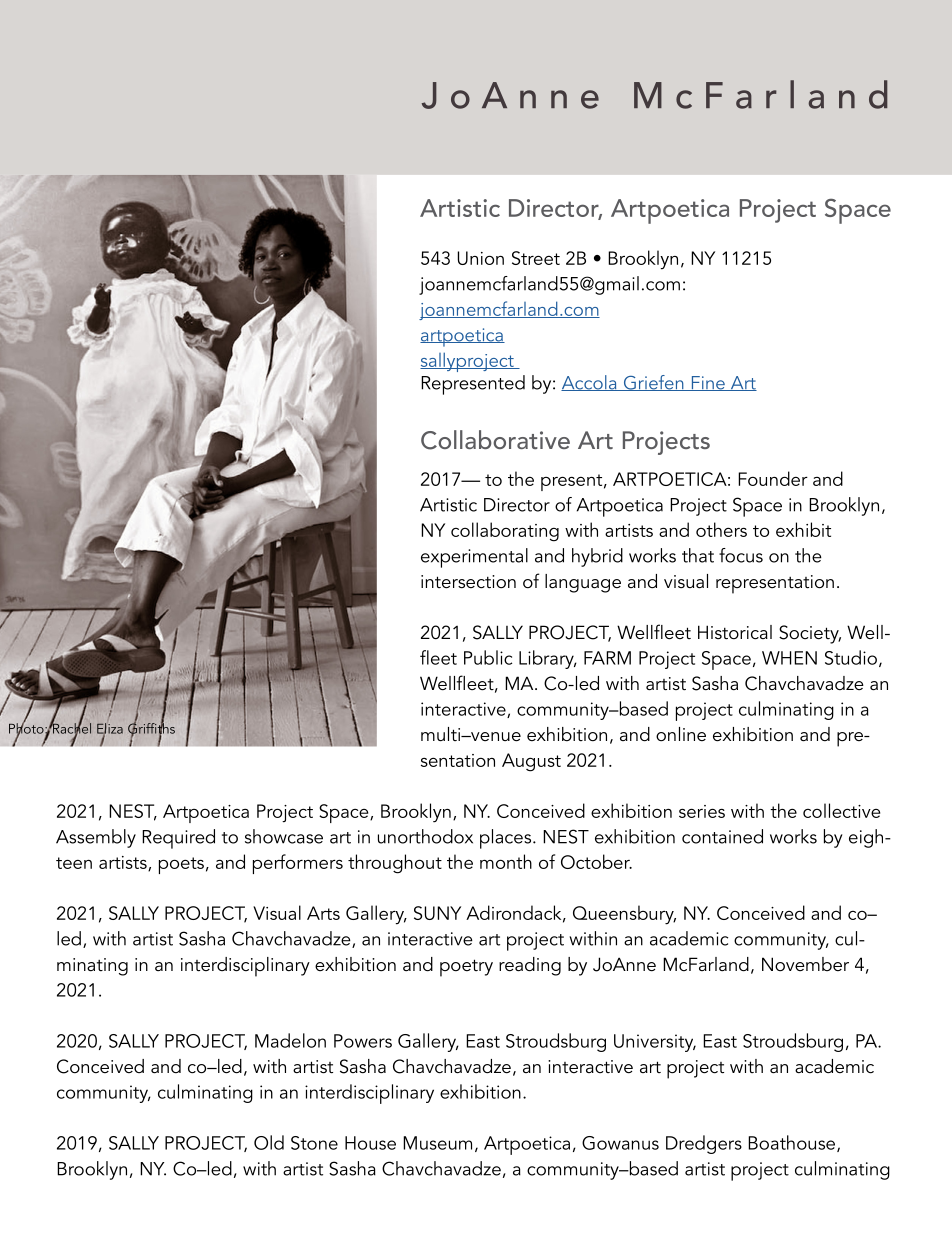 The width and height of the page is (952, 1233). What do you see at coordinates (151, 728) in the page?
I see `Griffiths` at bounding box center [151, 728].
